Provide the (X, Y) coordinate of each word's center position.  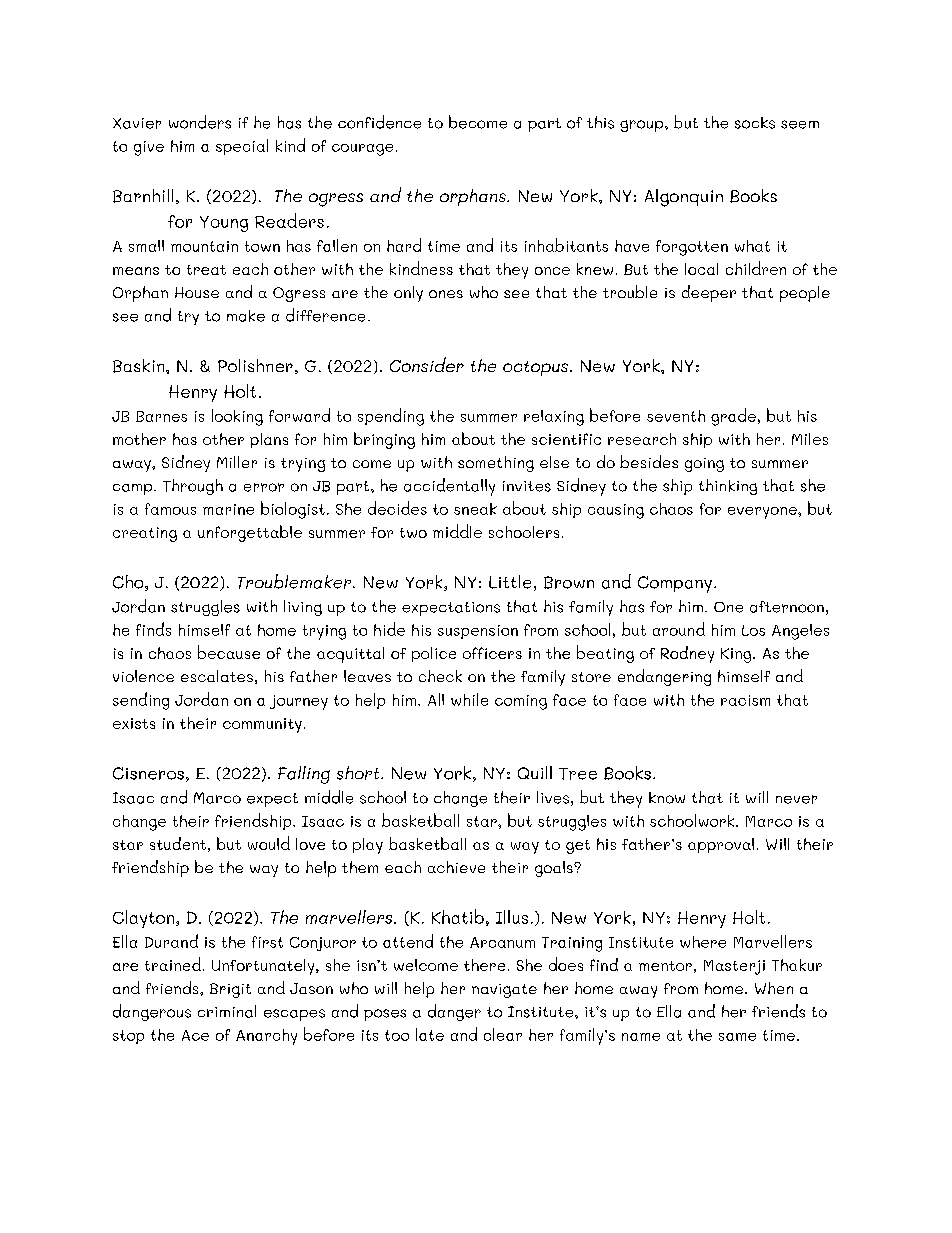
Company (675, 584)
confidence (379, 122)
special (242, 147)
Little (510, 582)
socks (755, 123)
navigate (504, 991)
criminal (227, 1011)
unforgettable (250, 533)
